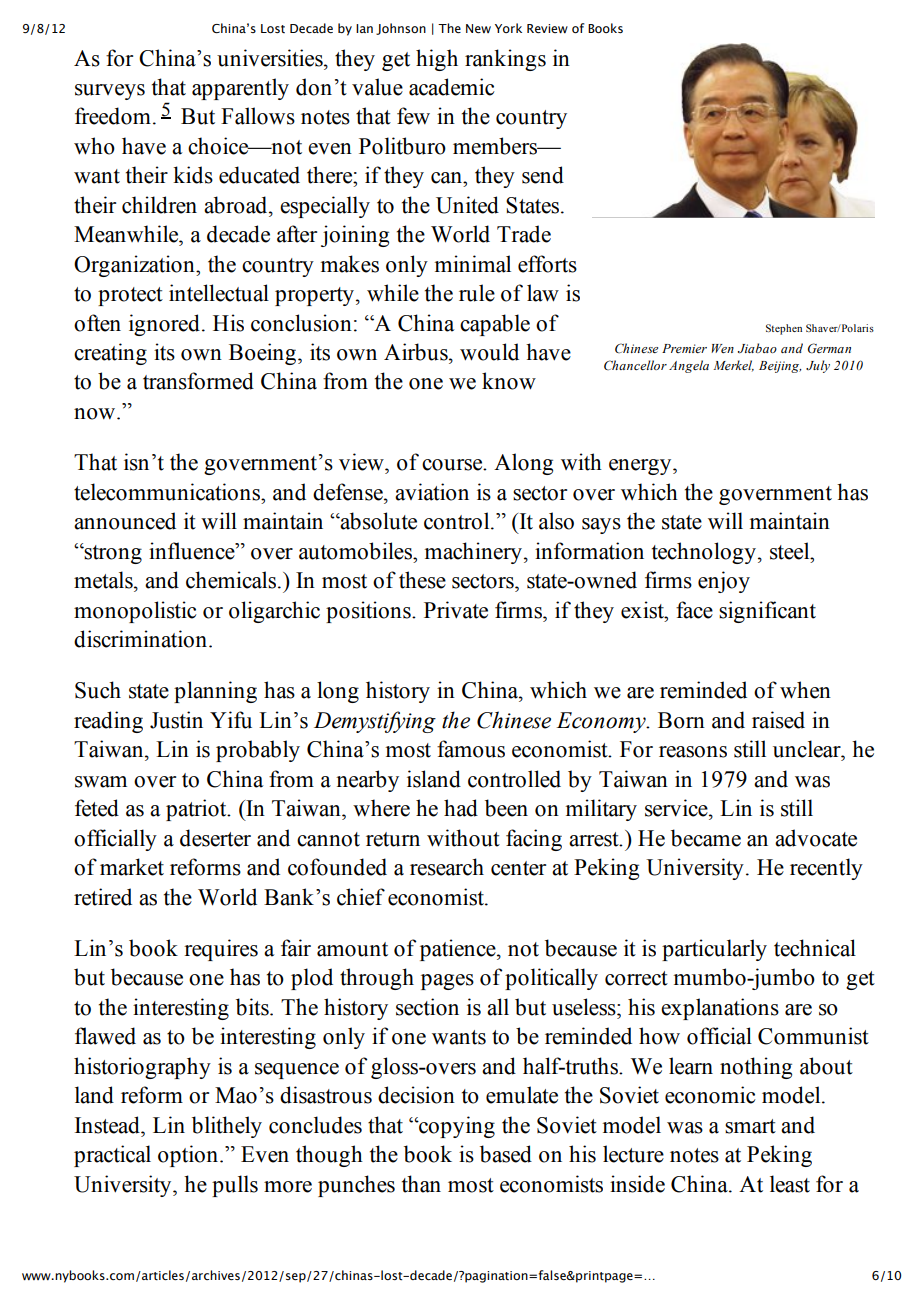 The width and height of the screenshot is (924, 1307). What do you see at coordinates (505, 60) in the screenshot?
I see `rankings` at bounding box center [505, 60].
